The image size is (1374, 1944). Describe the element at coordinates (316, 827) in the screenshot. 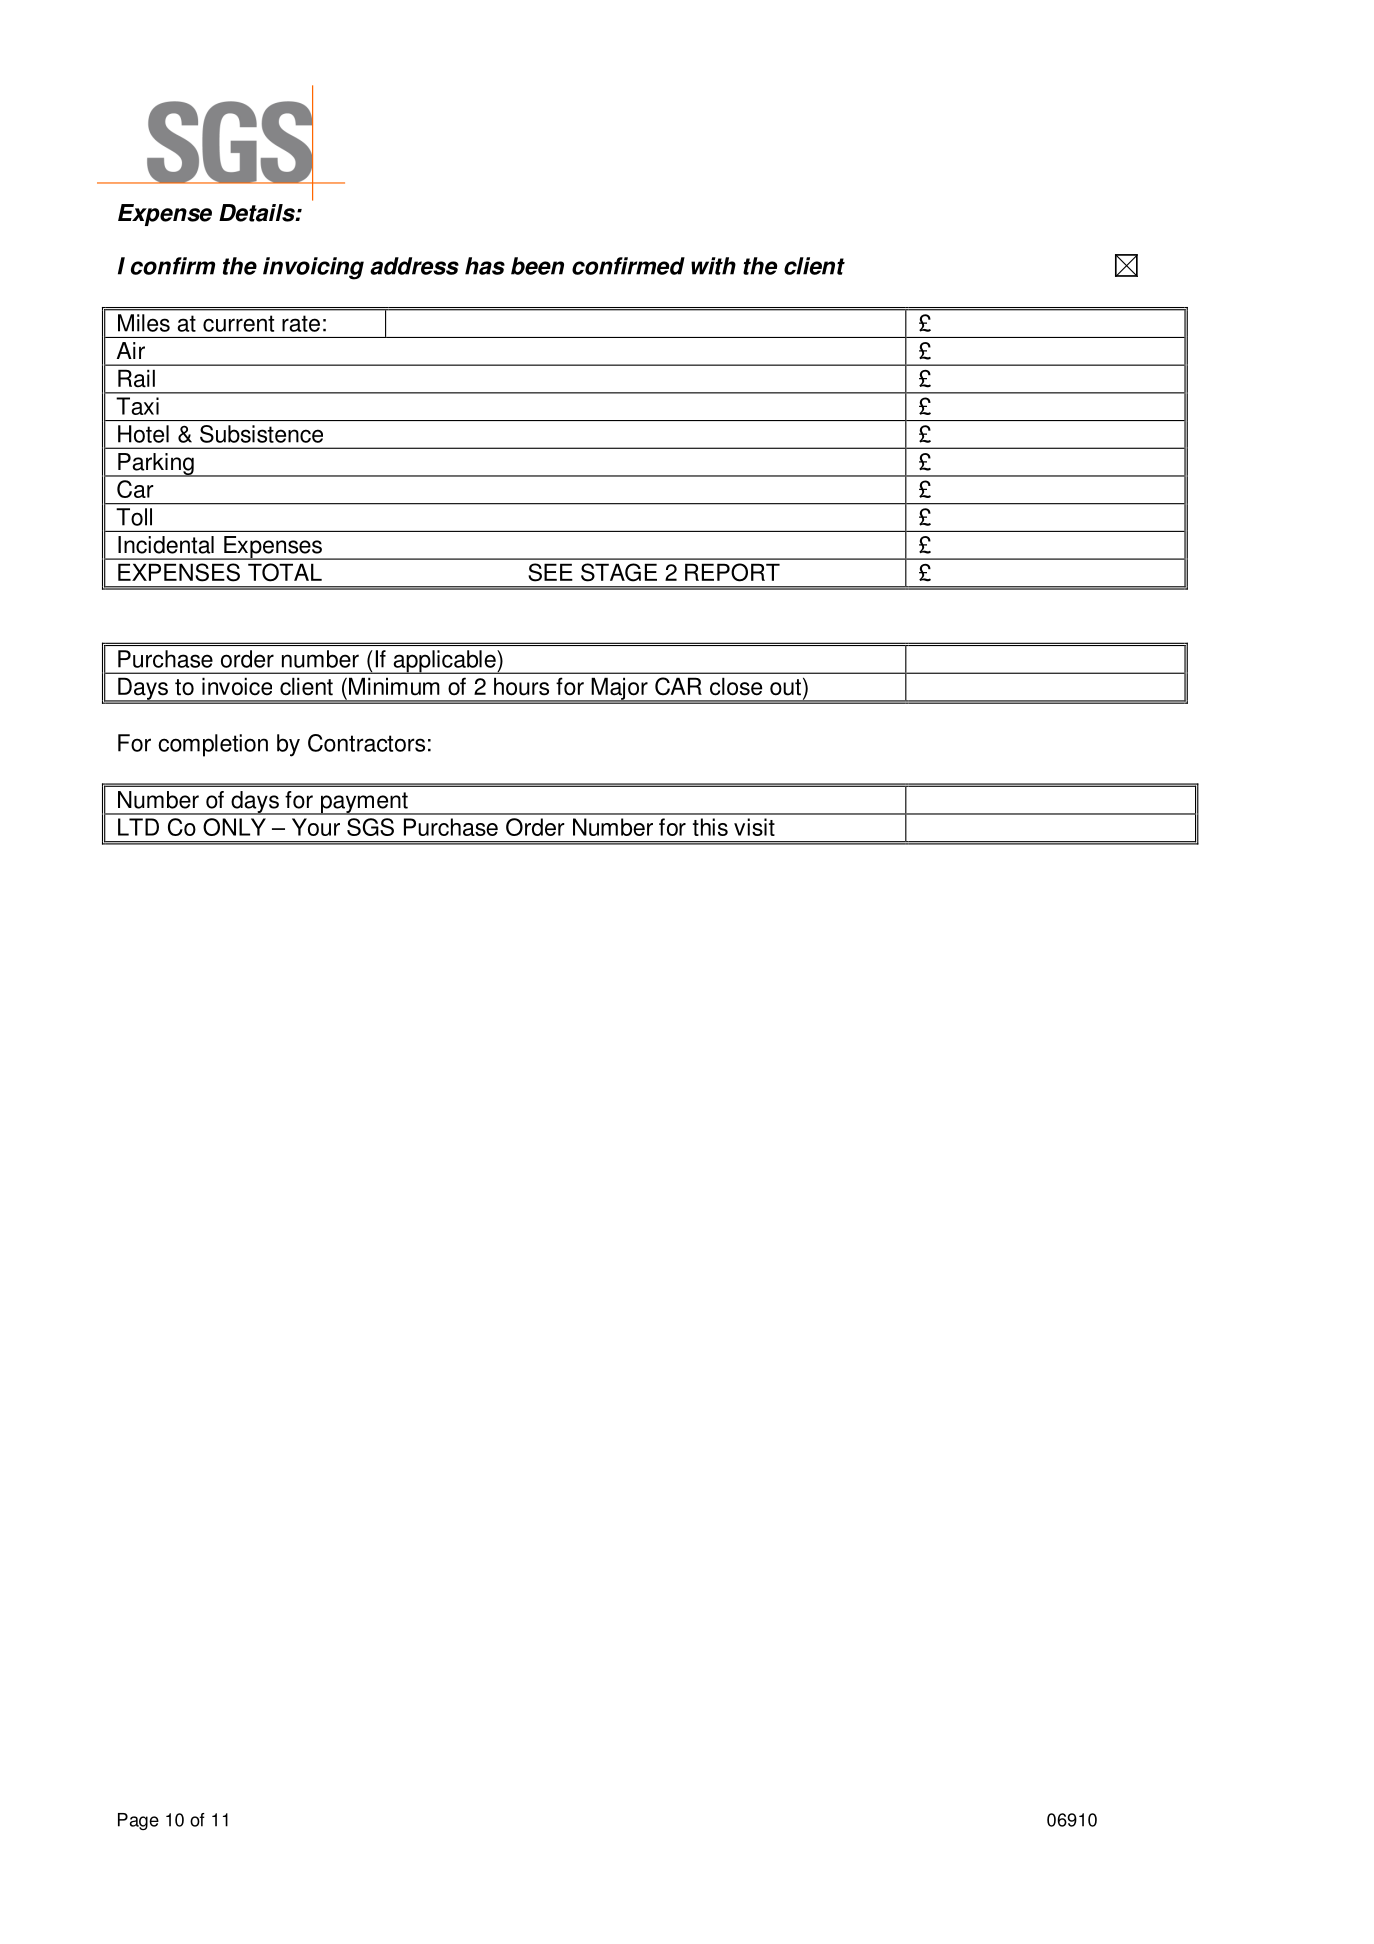

I see `Your` at that location.
